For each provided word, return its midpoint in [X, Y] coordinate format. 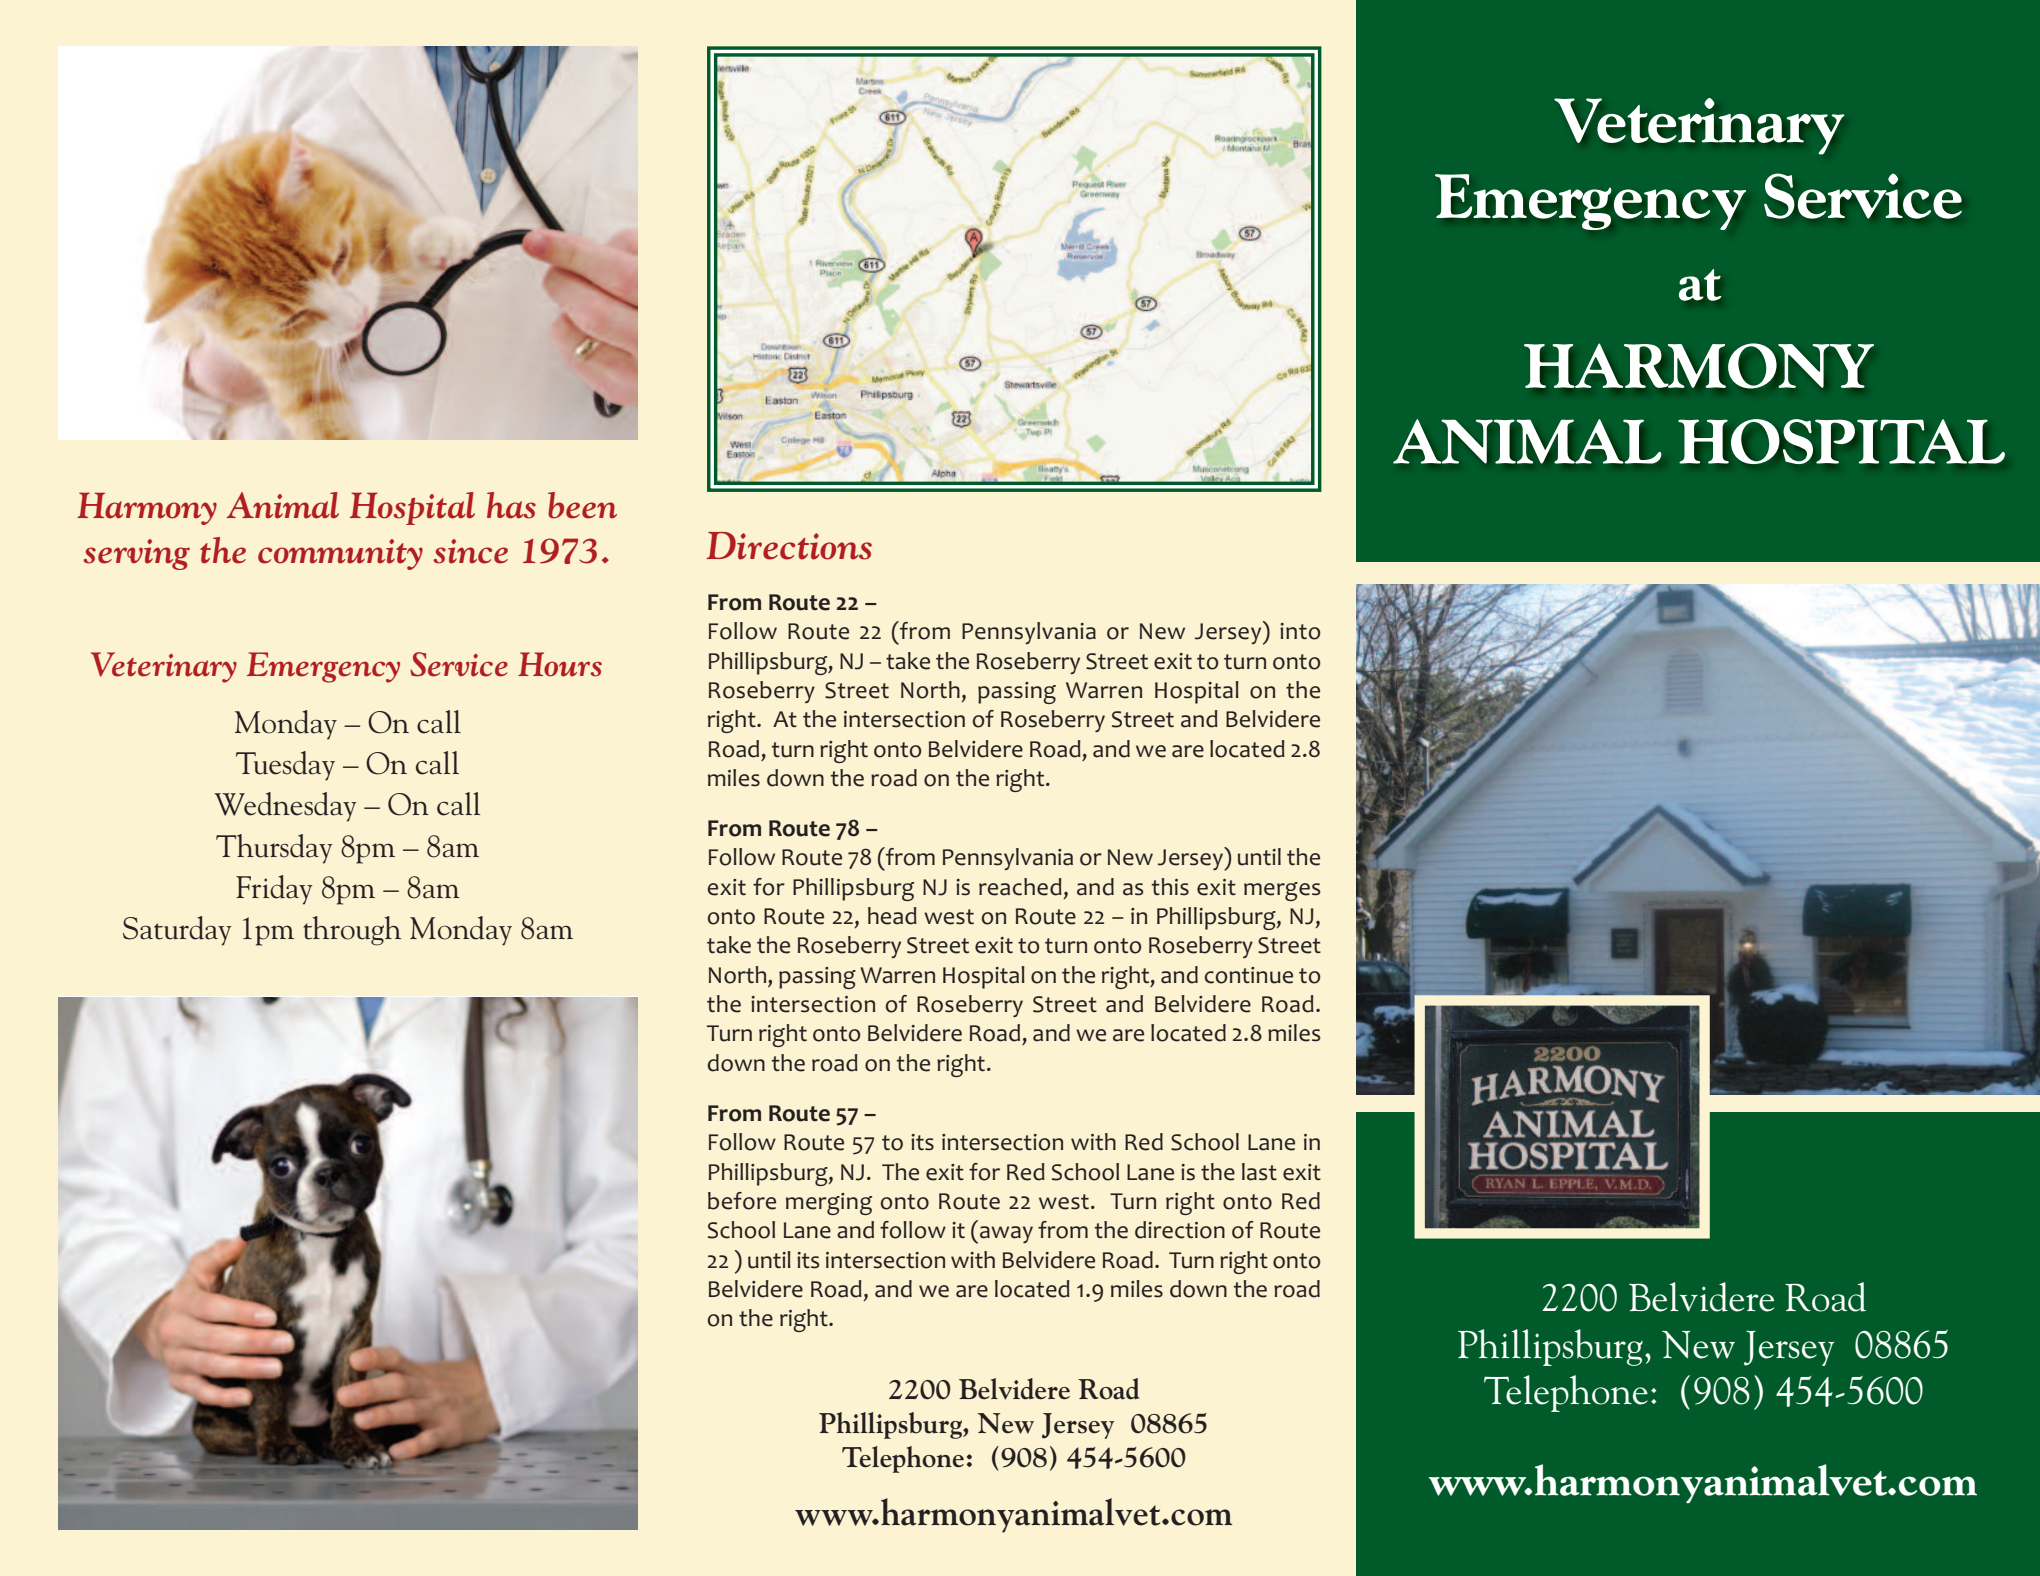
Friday [274, 890]
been [582, 505]
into [1300, 631]
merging [829, 1204]
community [340, 554]
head [892, 916]
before [742, 1201]
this [1170, 887]
